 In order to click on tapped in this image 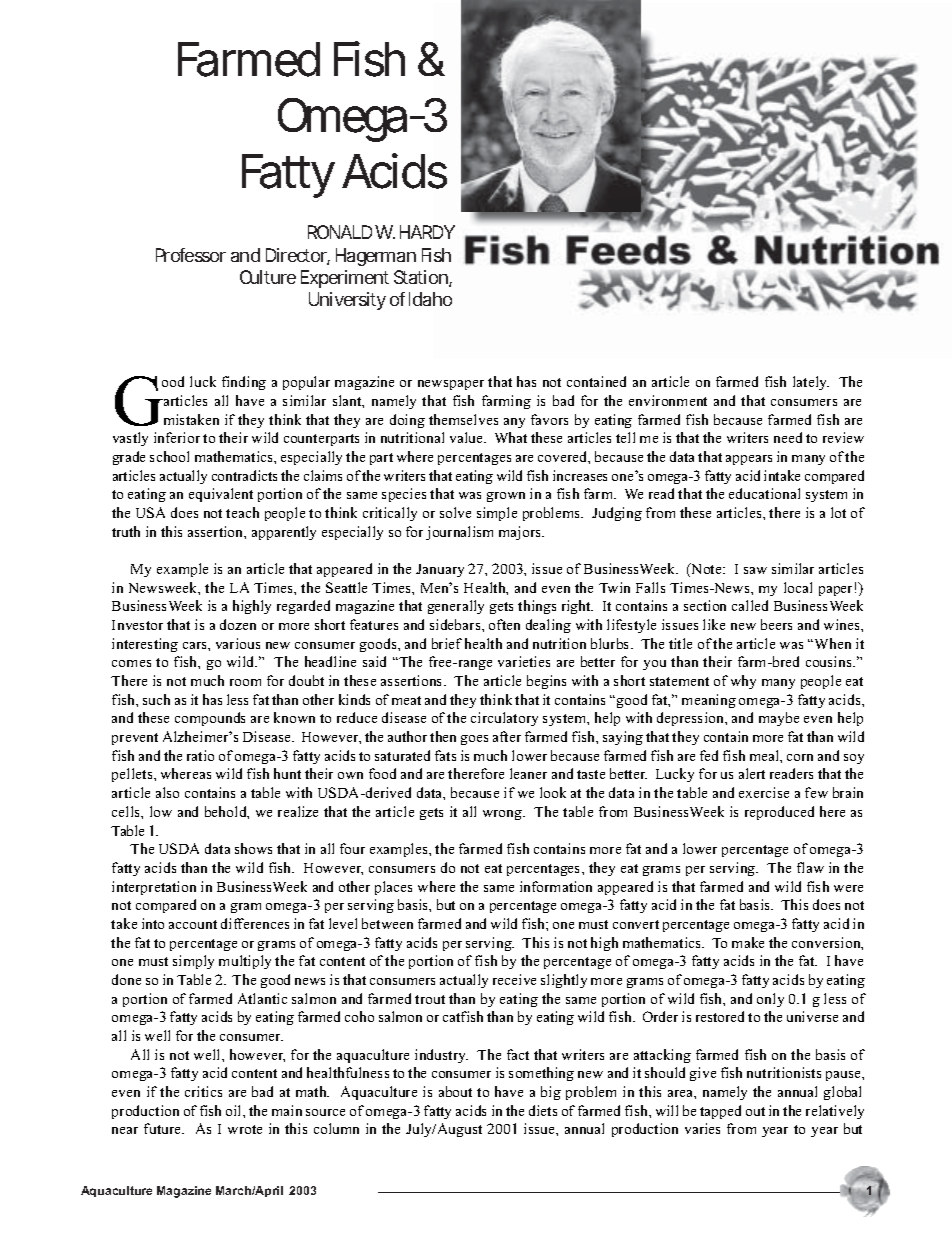, I will do `click(720, 1112)`.
